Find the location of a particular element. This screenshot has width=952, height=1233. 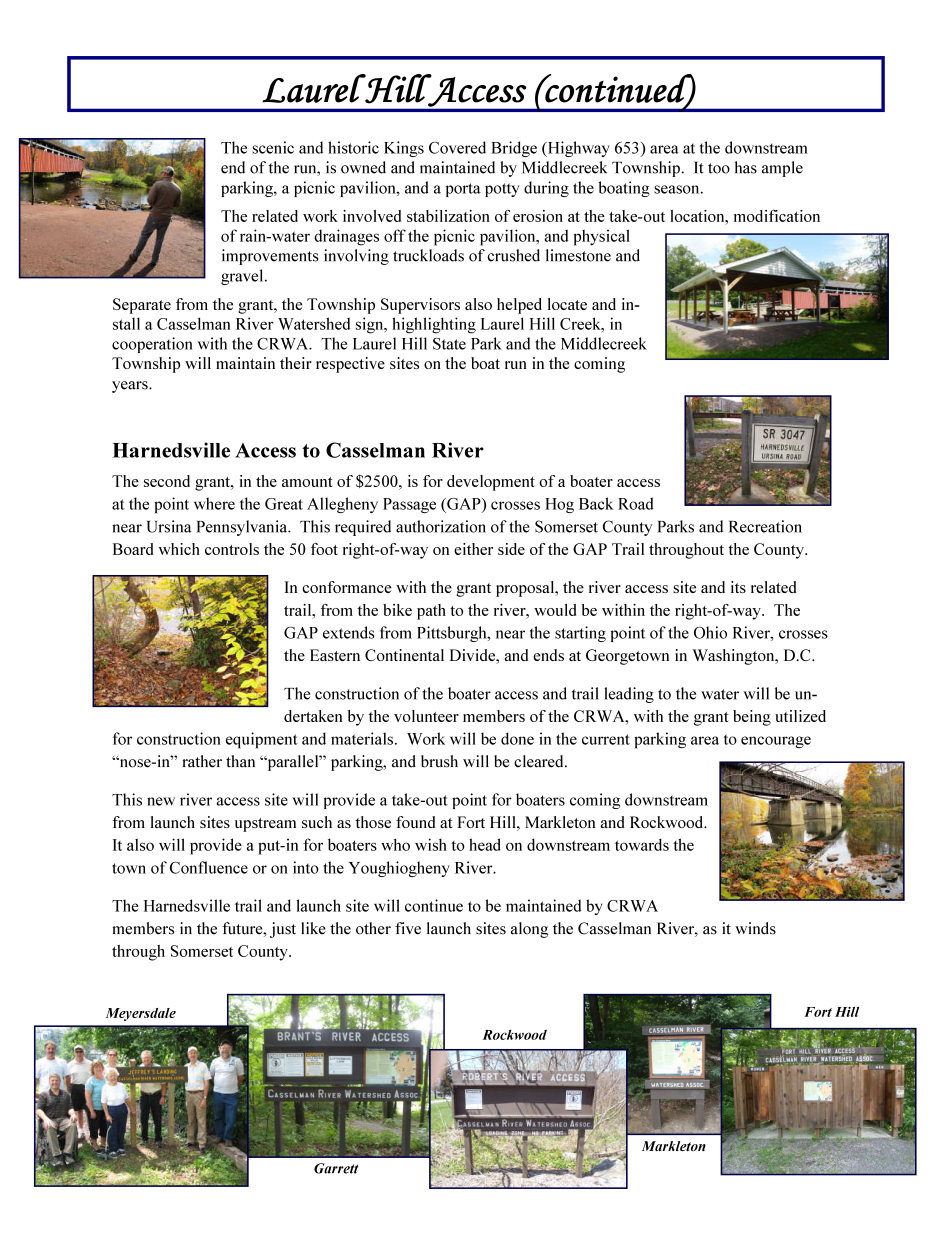

porta is located at coordinates (463, 190).
